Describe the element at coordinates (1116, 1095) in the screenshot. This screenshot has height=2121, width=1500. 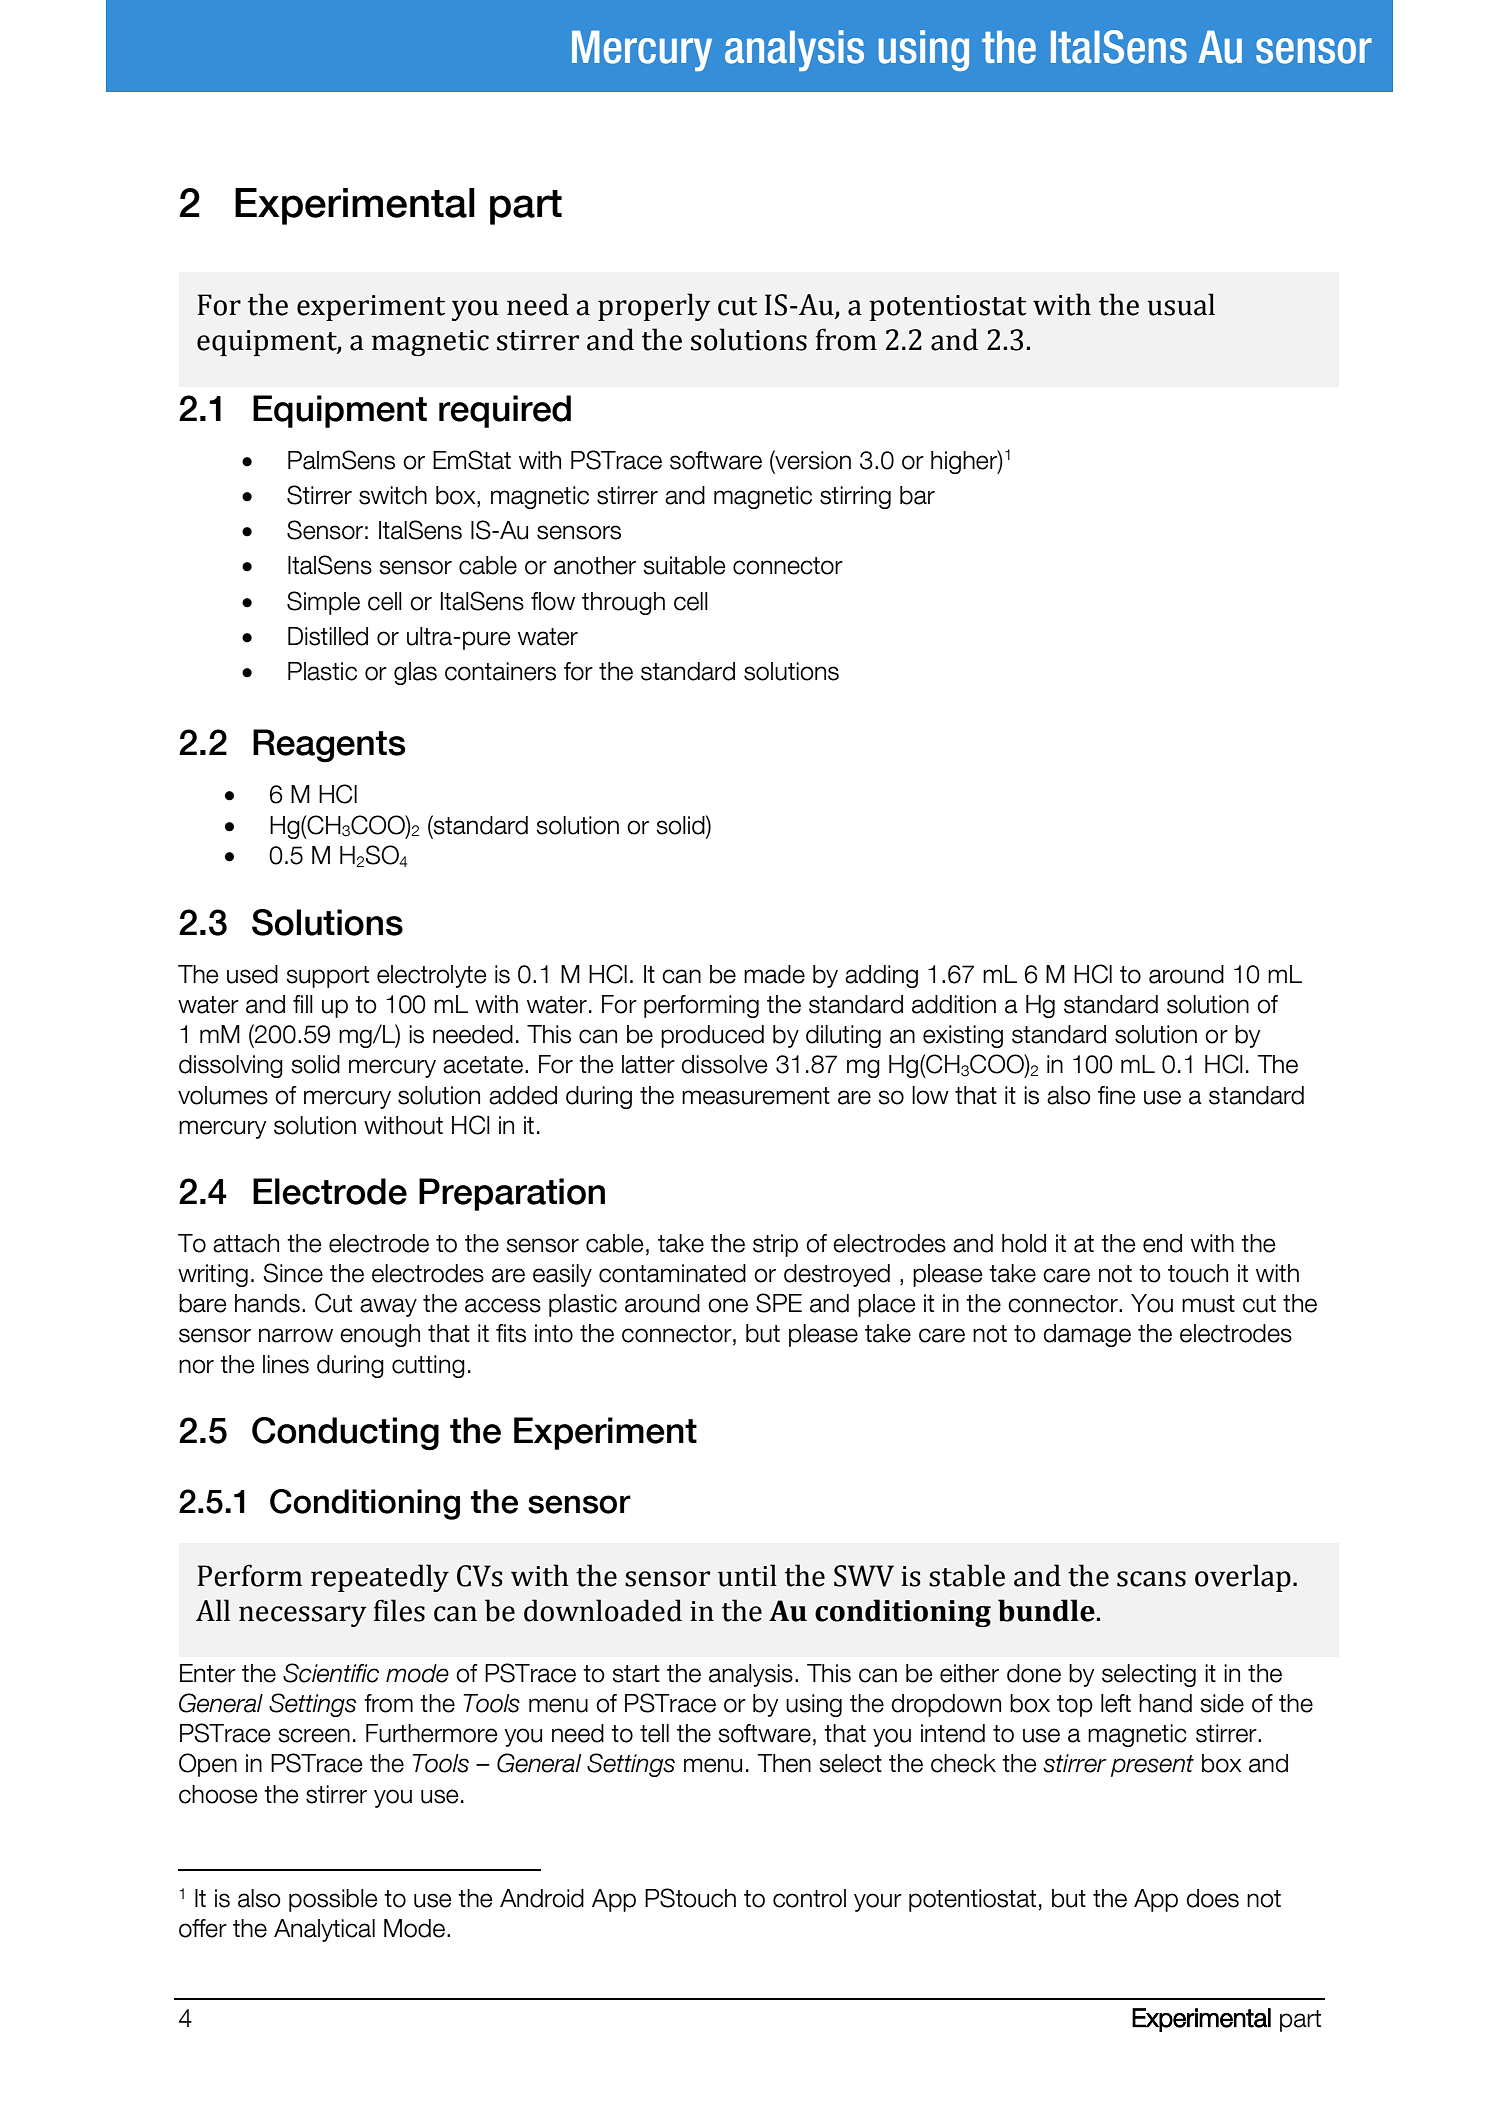
I see `fine` at that location.
